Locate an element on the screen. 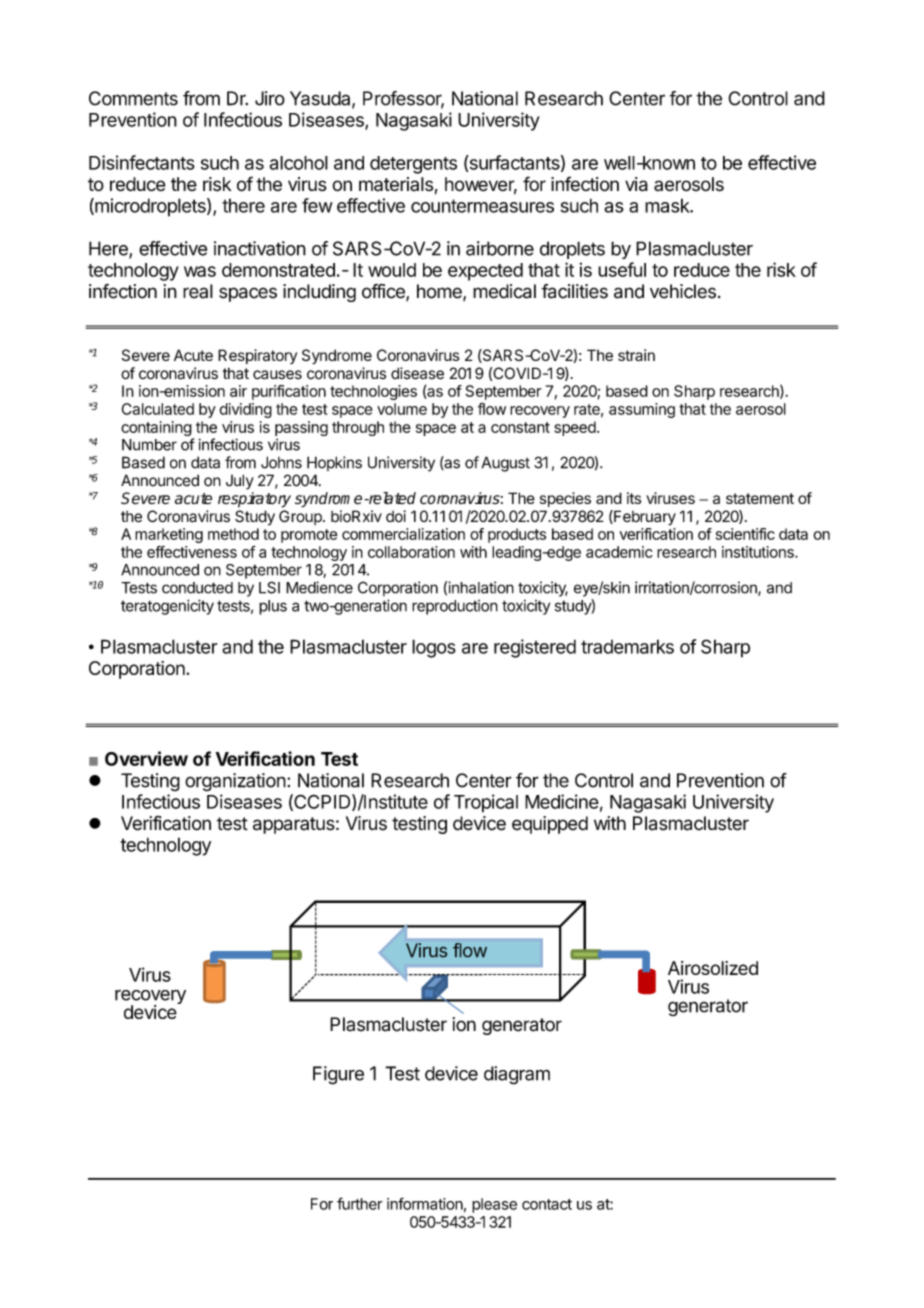 The height and width of the screenshot is (1308, 924). equipped is located at coordinates (550, 825).
